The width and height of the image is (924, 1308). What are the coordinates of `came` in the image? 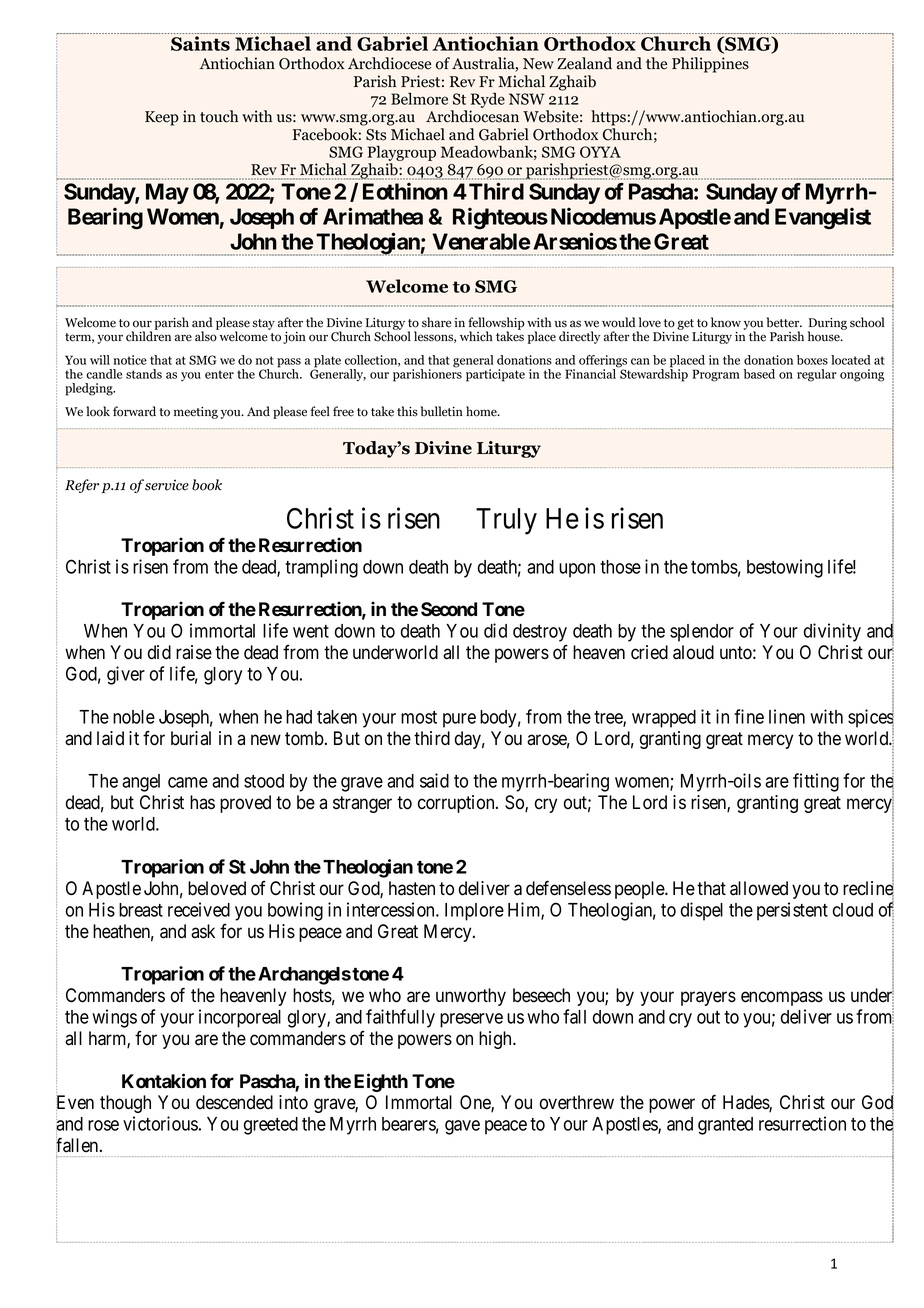 It's located at (188, 782).
